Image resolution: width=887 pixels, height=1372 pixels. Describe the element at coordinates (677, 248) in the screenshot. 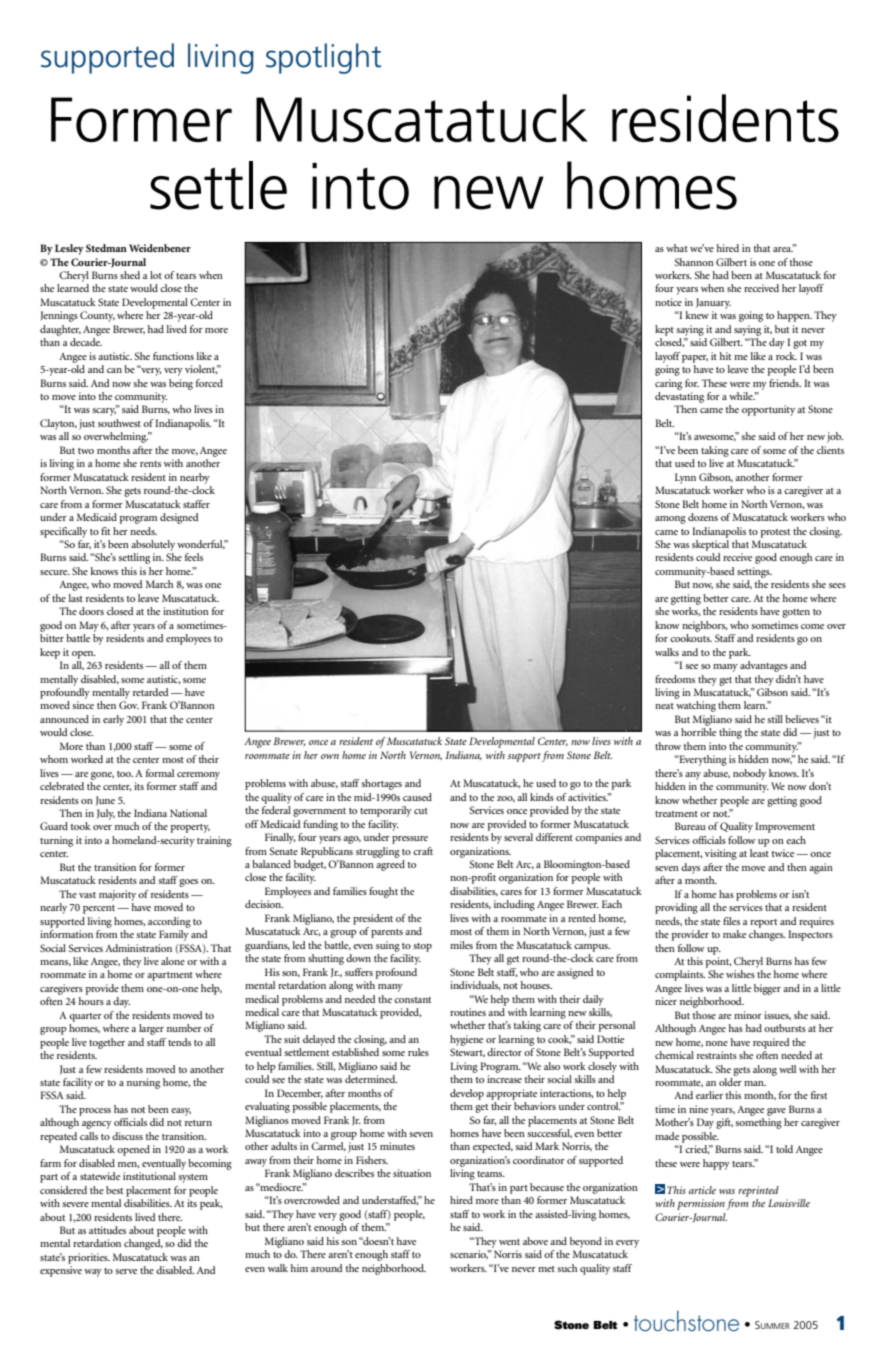

I see `what` at that location.
